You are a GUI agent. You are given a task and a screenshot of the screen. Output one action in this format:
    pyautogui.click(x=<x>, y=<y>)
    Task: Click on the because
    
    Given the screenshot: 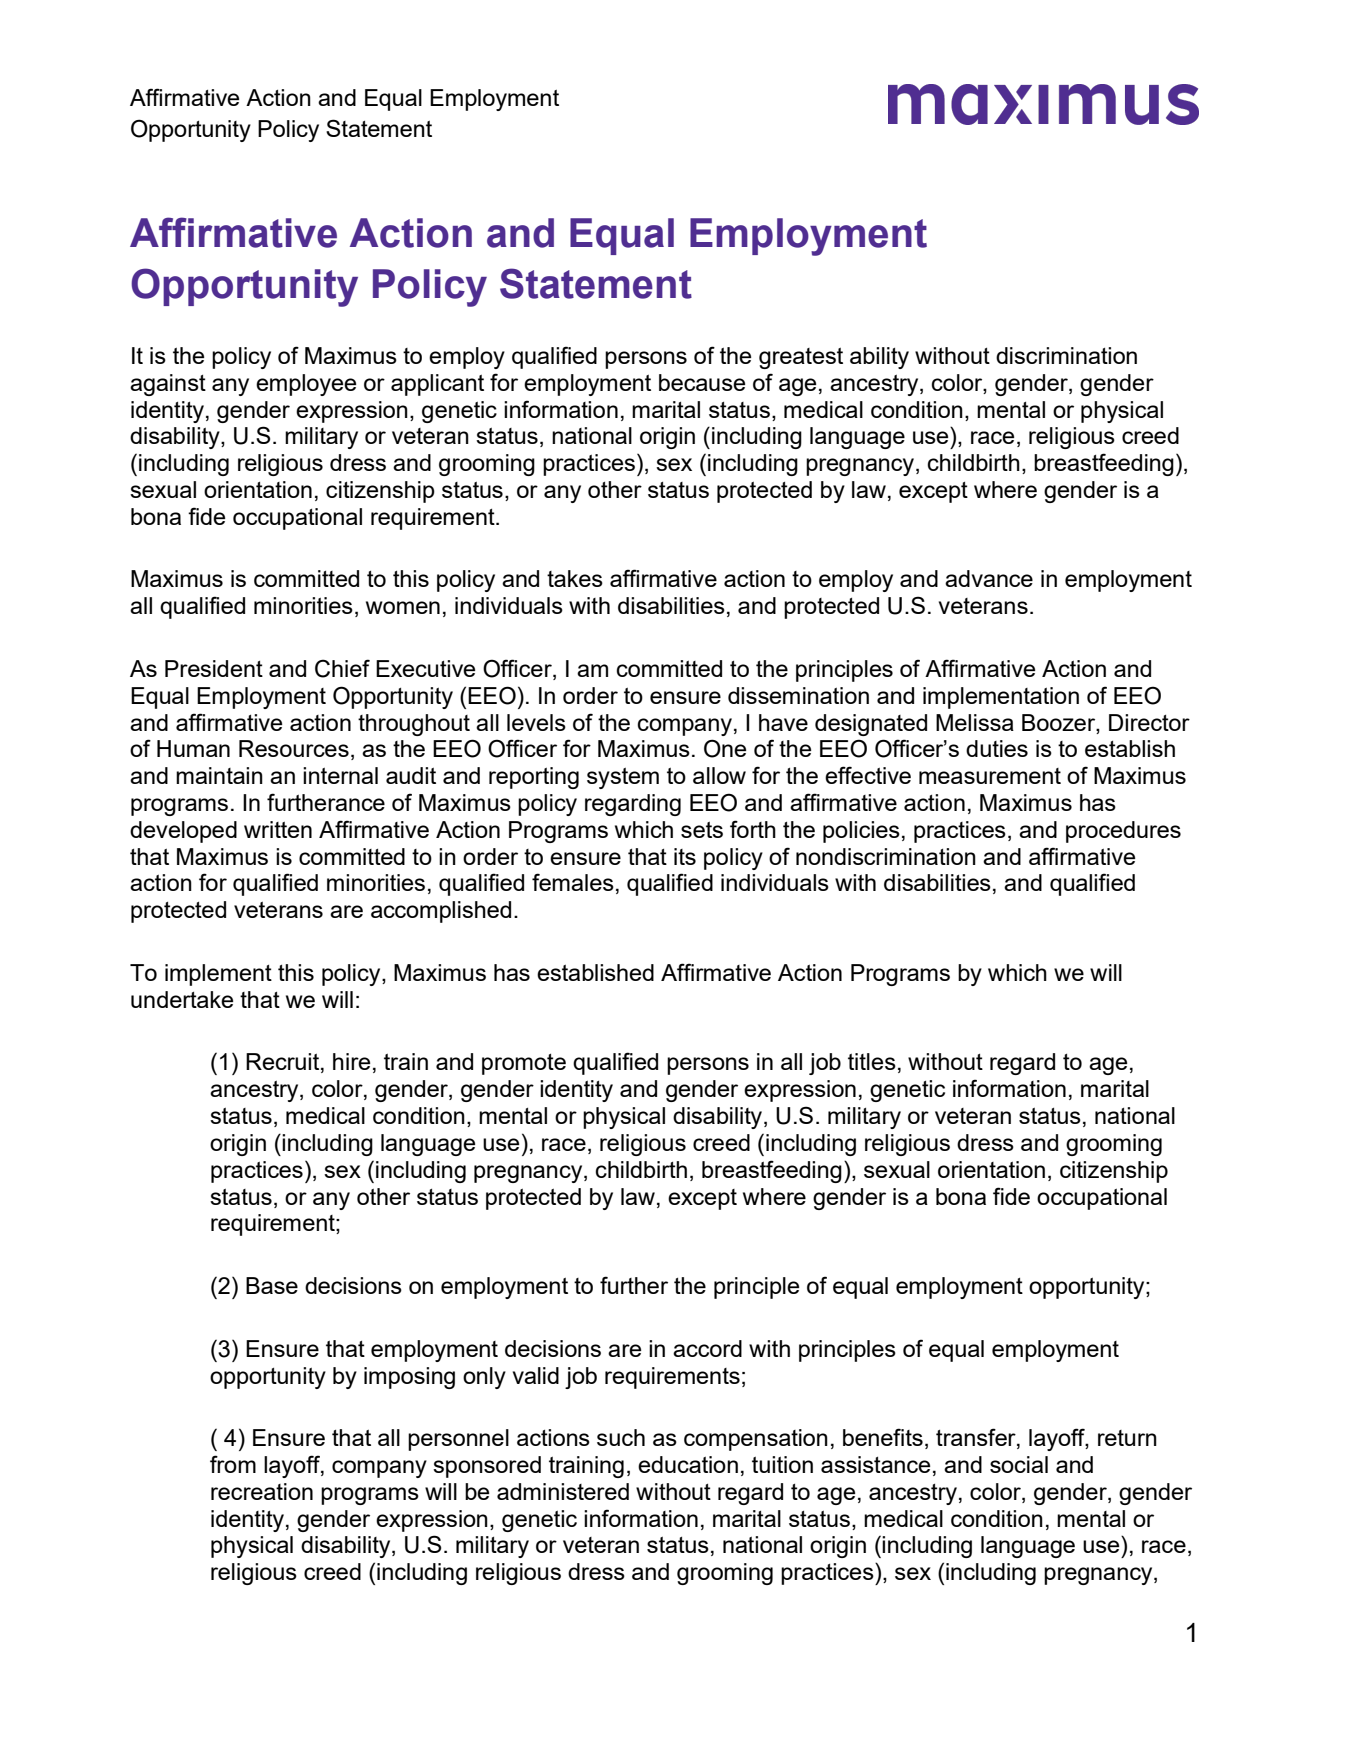 What is the action you would take?
    pyautogui.click(x=702, y=382)
